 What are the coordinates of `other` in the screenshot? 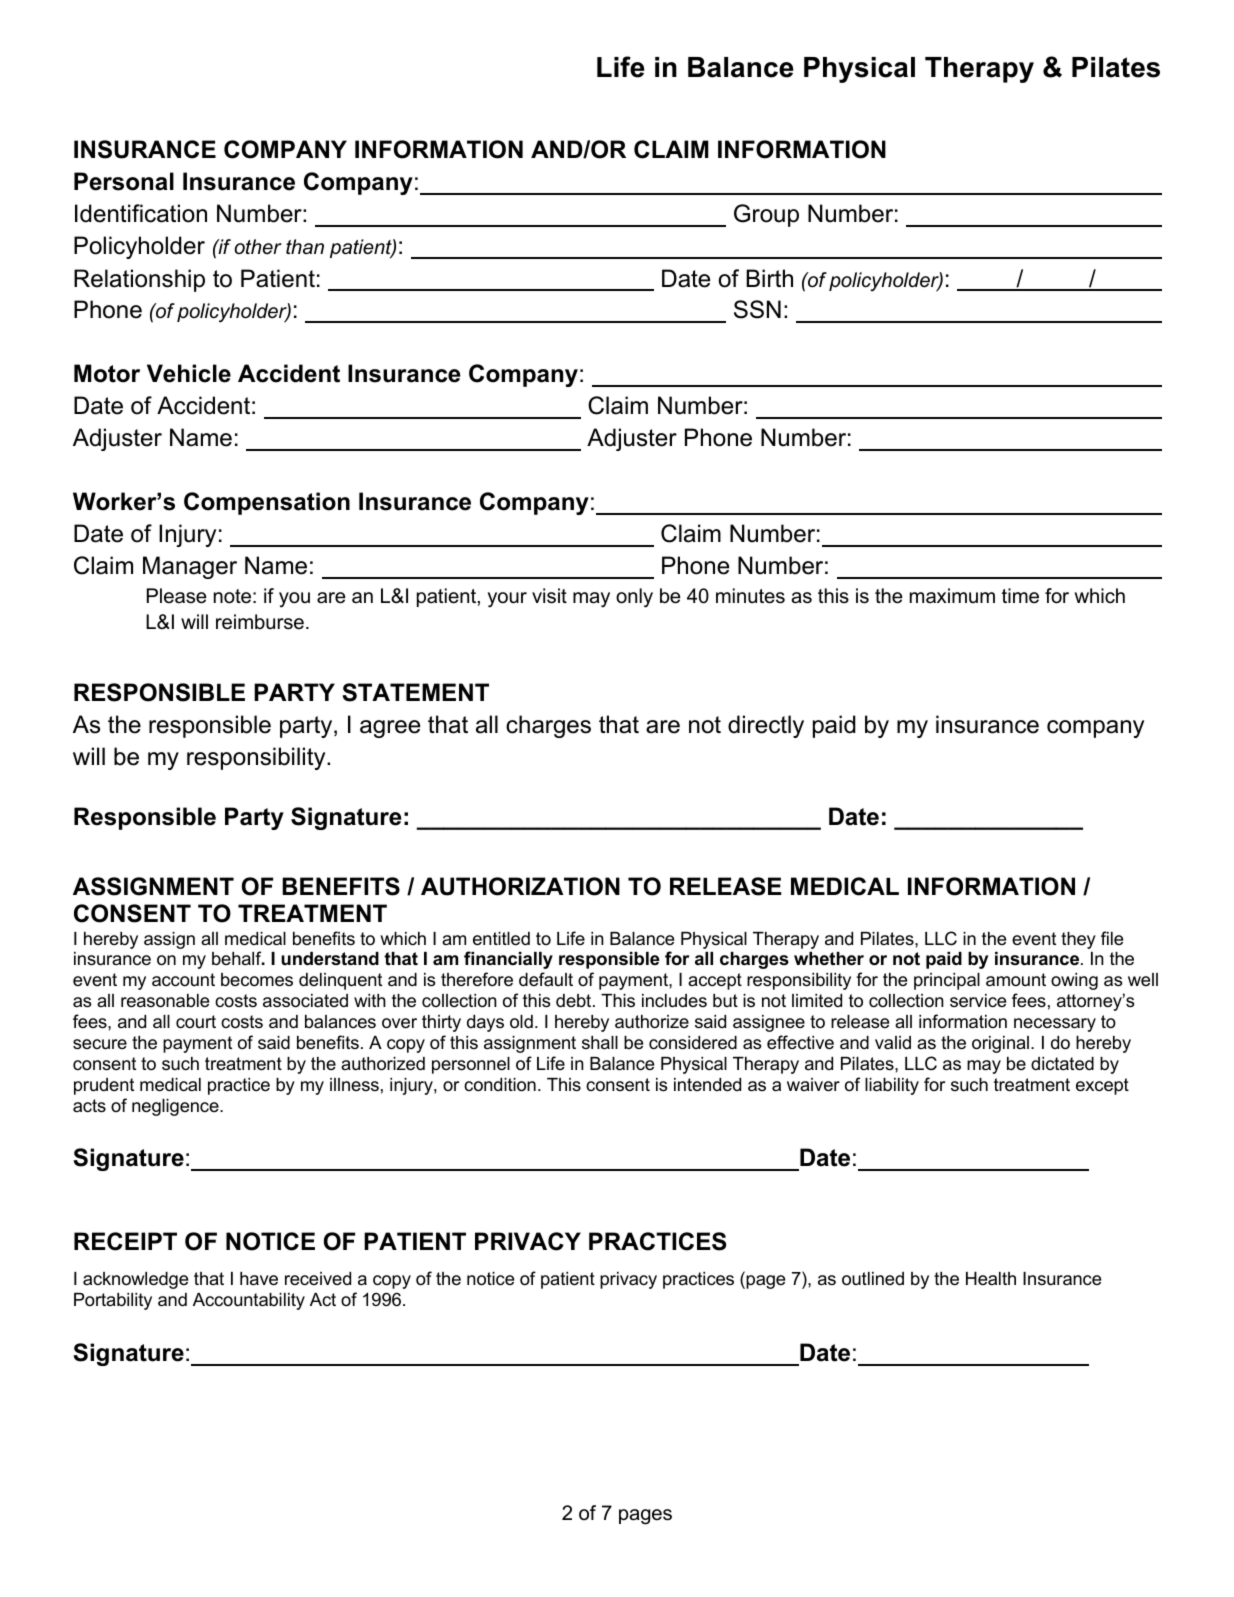 It's located at (258, 247).
